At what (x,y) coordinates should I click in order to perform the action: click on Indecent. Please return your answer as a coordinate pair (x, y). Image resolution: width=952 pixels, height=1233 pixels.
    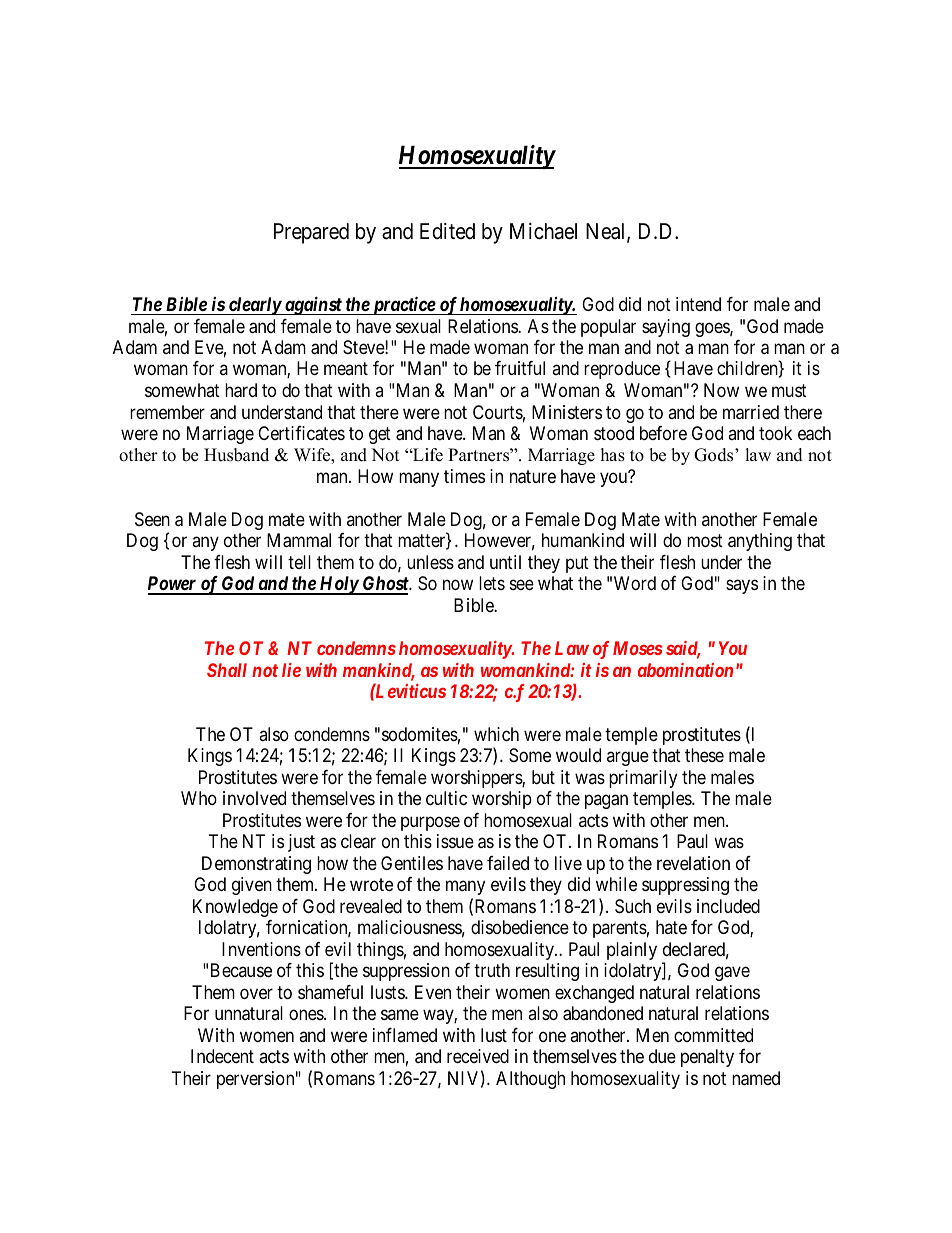
    Looking at the image, I should click on (222, 1056).
